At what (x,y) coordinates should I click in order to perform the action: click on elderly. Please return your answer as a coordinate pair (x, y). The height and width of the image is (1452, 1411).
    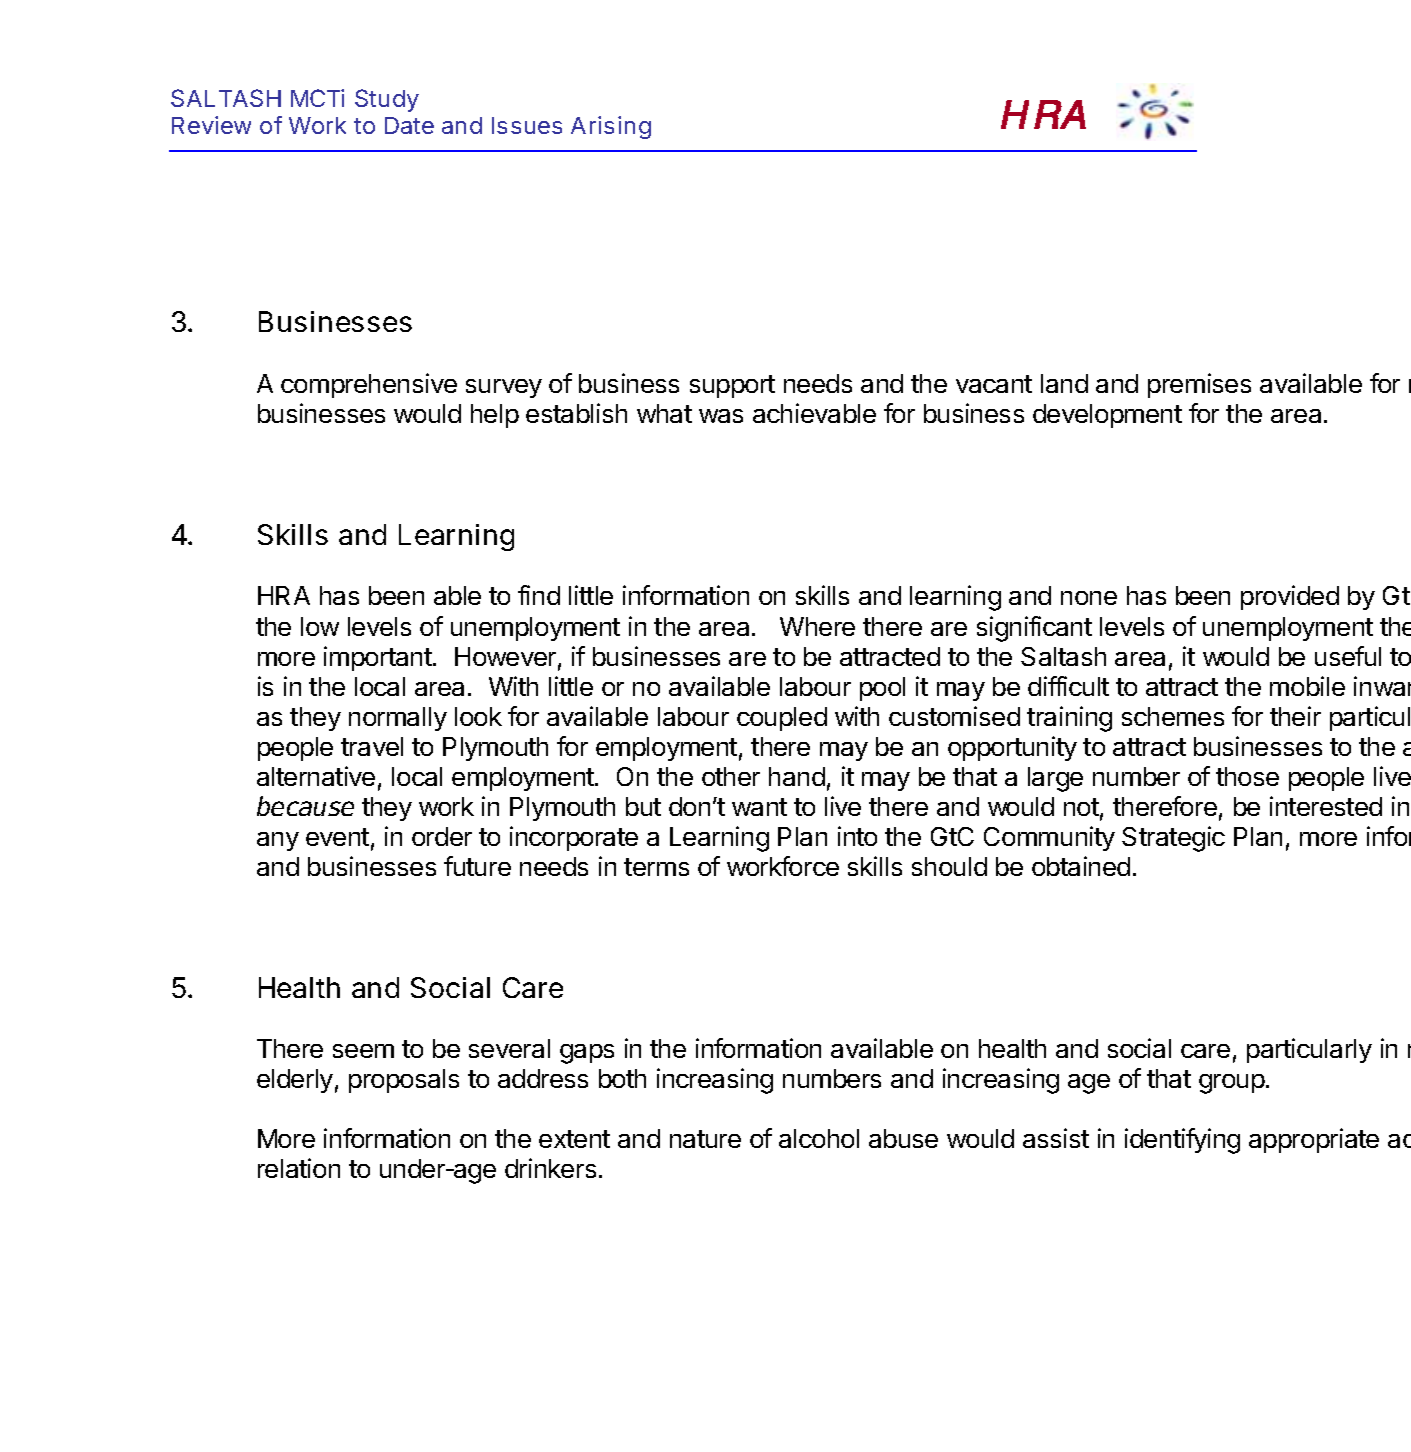
    Looking at the image, I should click on (295, 1081).
